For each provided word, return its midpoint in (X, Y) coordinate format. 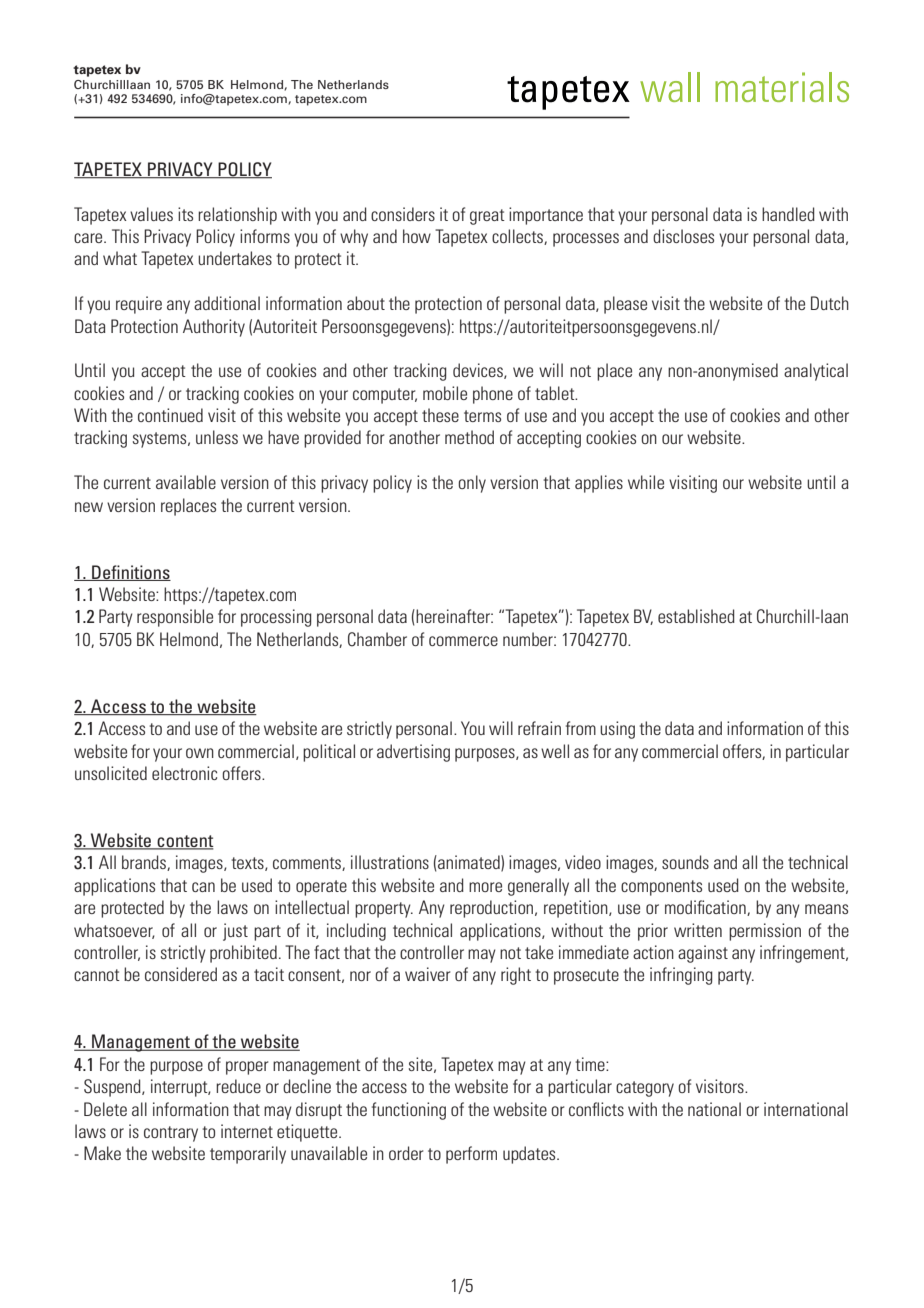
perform (471, 1155)
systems (161, 440)
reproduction (493, 909)
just (235, 932)
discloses (683, 236)
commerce (463, 641)
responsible (175, 618)
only (472, 484)
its (185, 214)
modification (706, 908)
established (696, 616)
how (417, 236)
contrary (171, 1134)
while (646, 482)
